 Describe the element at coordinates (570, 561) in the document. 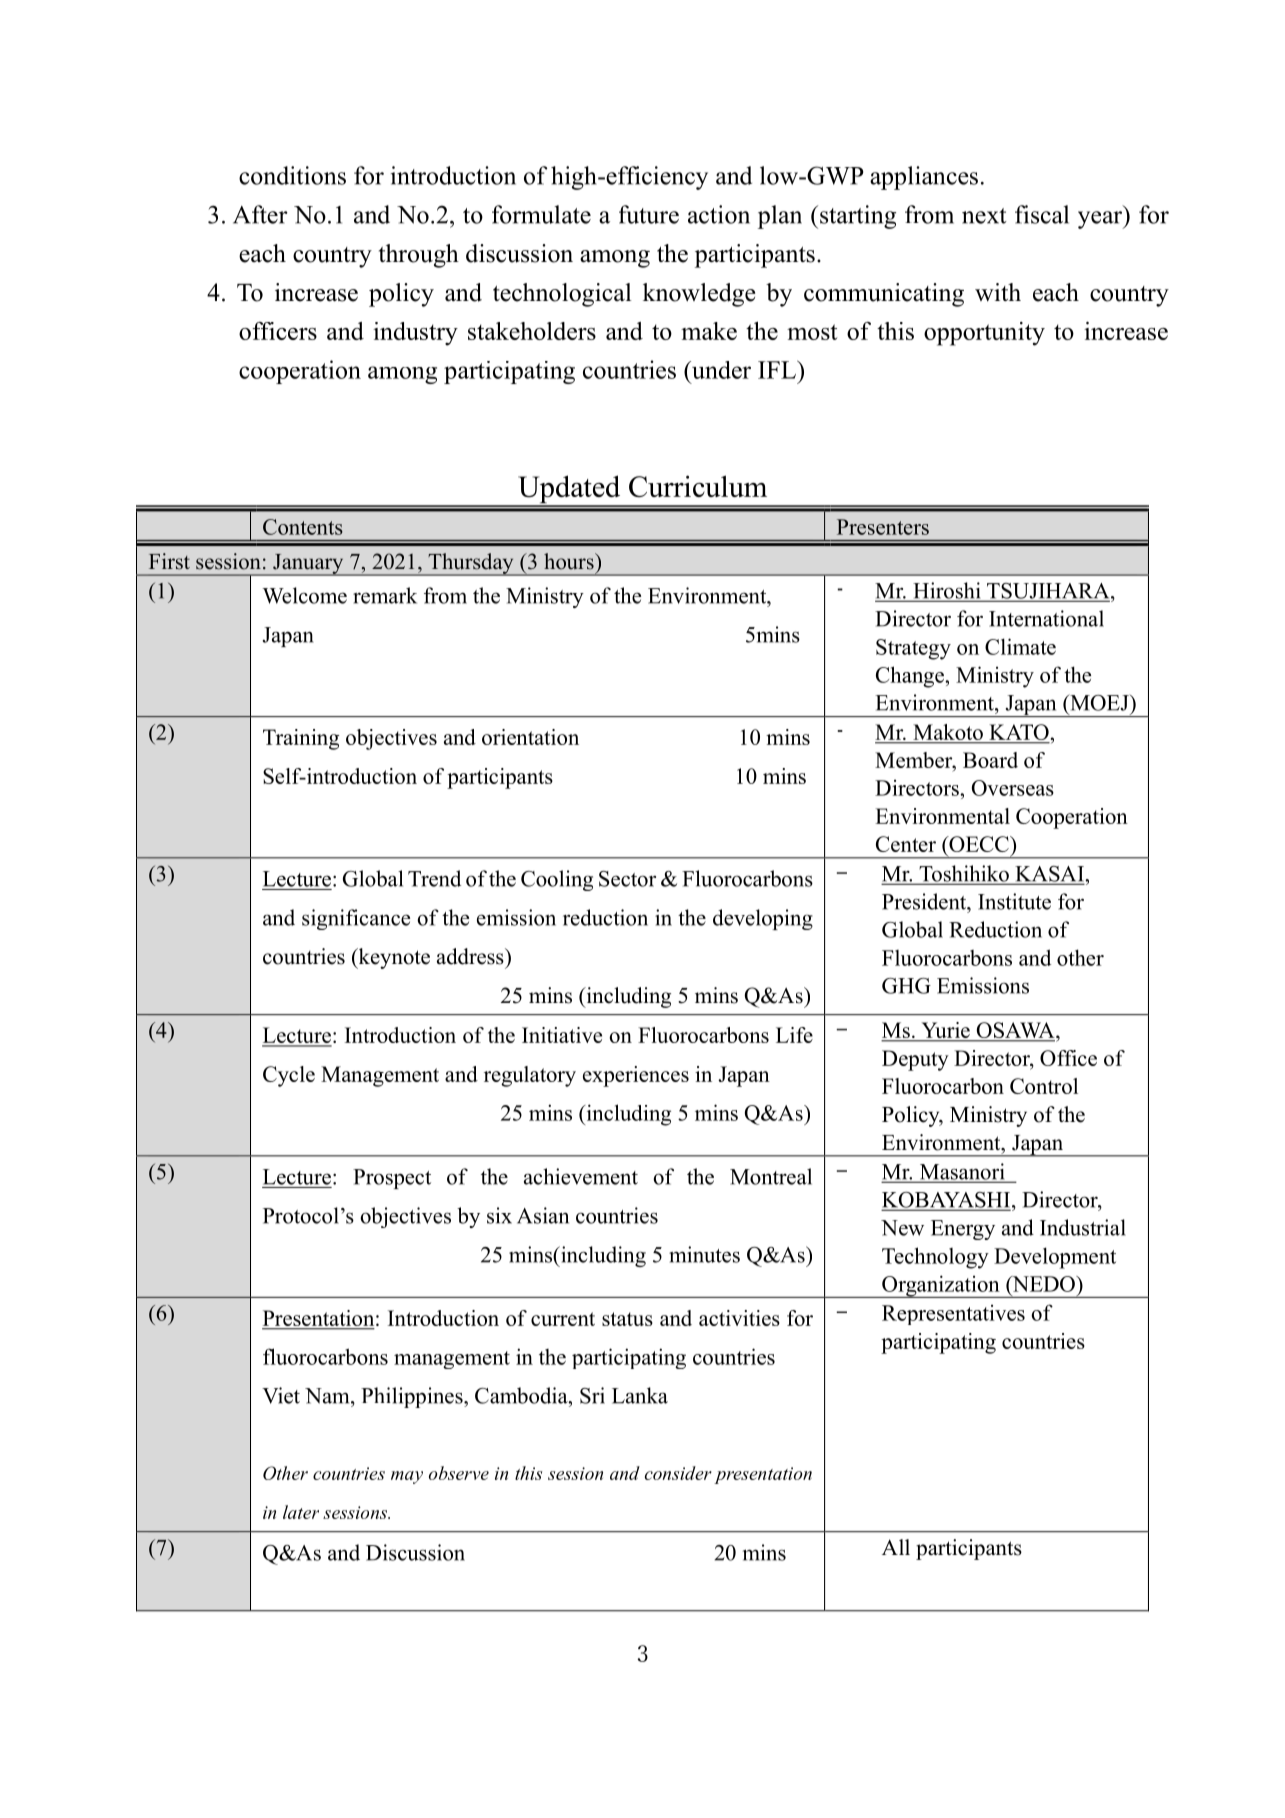

I see `hours` at that location.
